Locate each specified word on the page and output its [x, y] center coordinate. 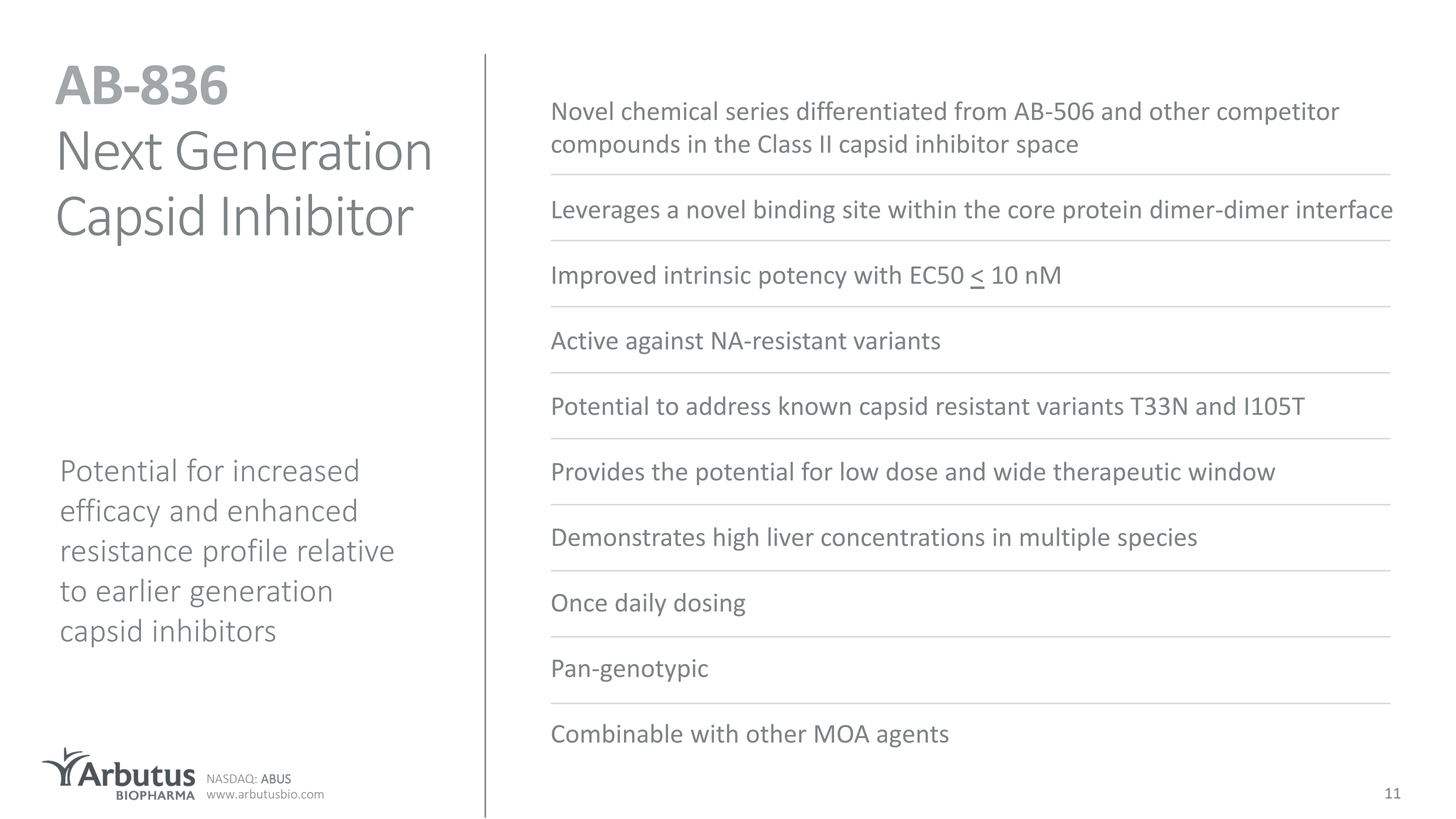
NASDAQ [232, 779]
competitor [1278, 113]
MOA [842, 734]
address [728, 405]
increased [296, 470]
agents [913, 737]
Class [785, 143]
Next [111, 150]
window [1231, 471]
